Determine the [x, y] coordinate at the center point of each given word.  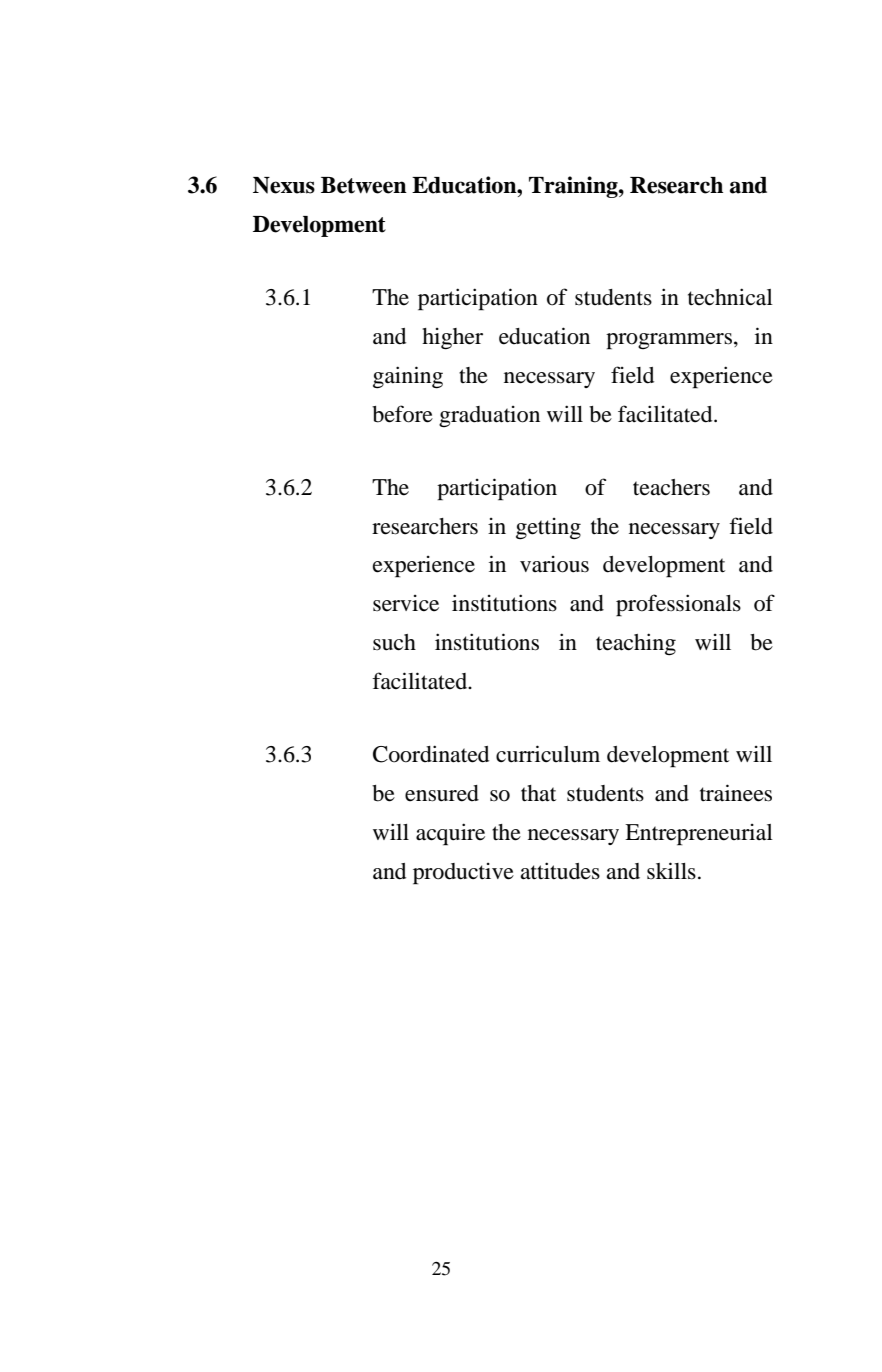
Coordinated [431, 754]
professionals [678, 605]
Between [364, 185]
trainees [736, 793]
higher [452, 339]
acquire [450, 834]
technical [730, 297]
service [406, 603]
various [554, 564]
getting [548, 529]
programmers [670, 341]
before [402, 414]
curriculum [548, 754]
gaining [408, 377]
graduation [489, 416]
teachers [671, 487]
